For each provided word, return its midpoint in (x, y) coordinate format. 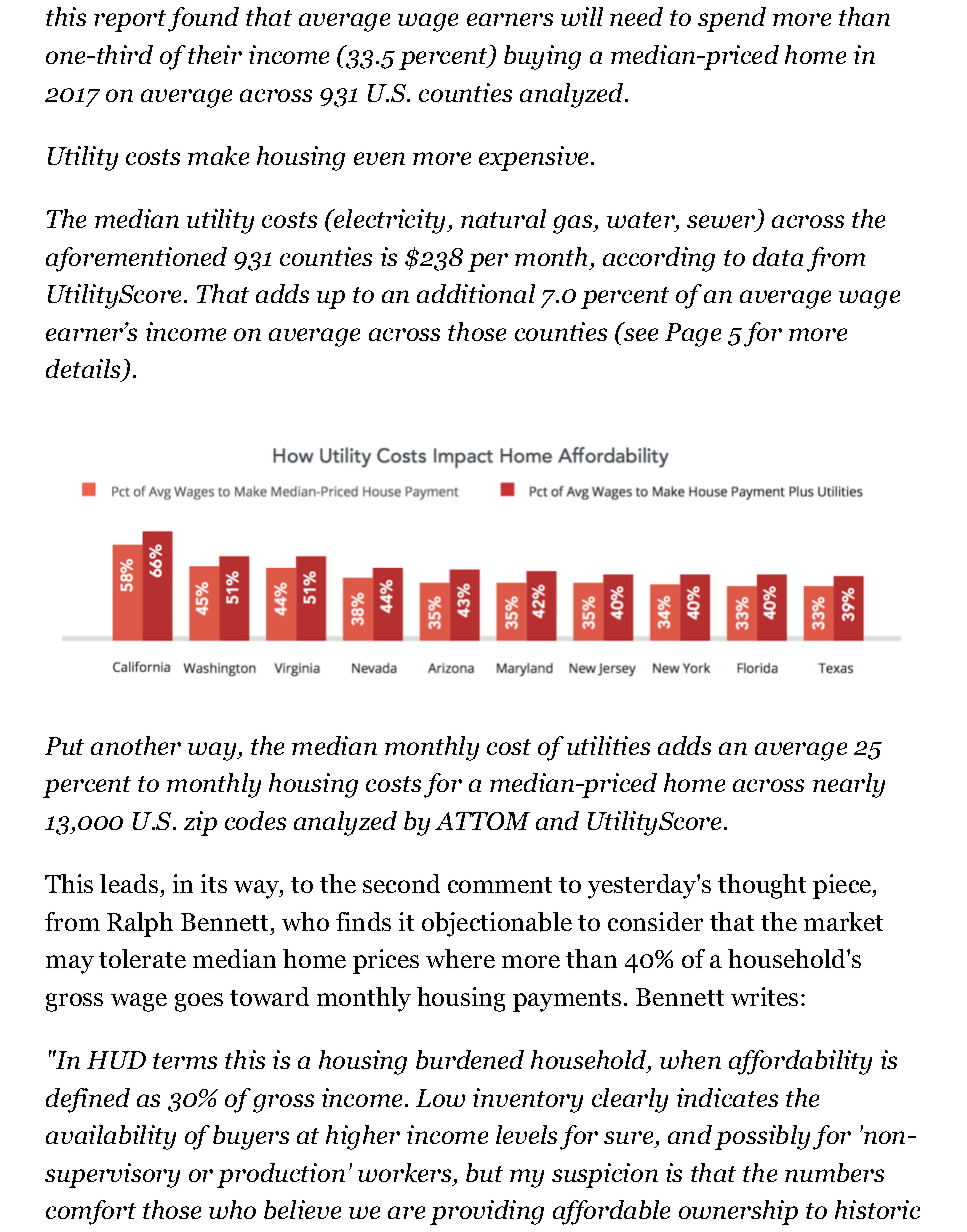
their (215, 54)
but (484, 1172)
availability (111, 1137)
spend (732, 19)
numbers (834, 1172)
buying (542, 57)
